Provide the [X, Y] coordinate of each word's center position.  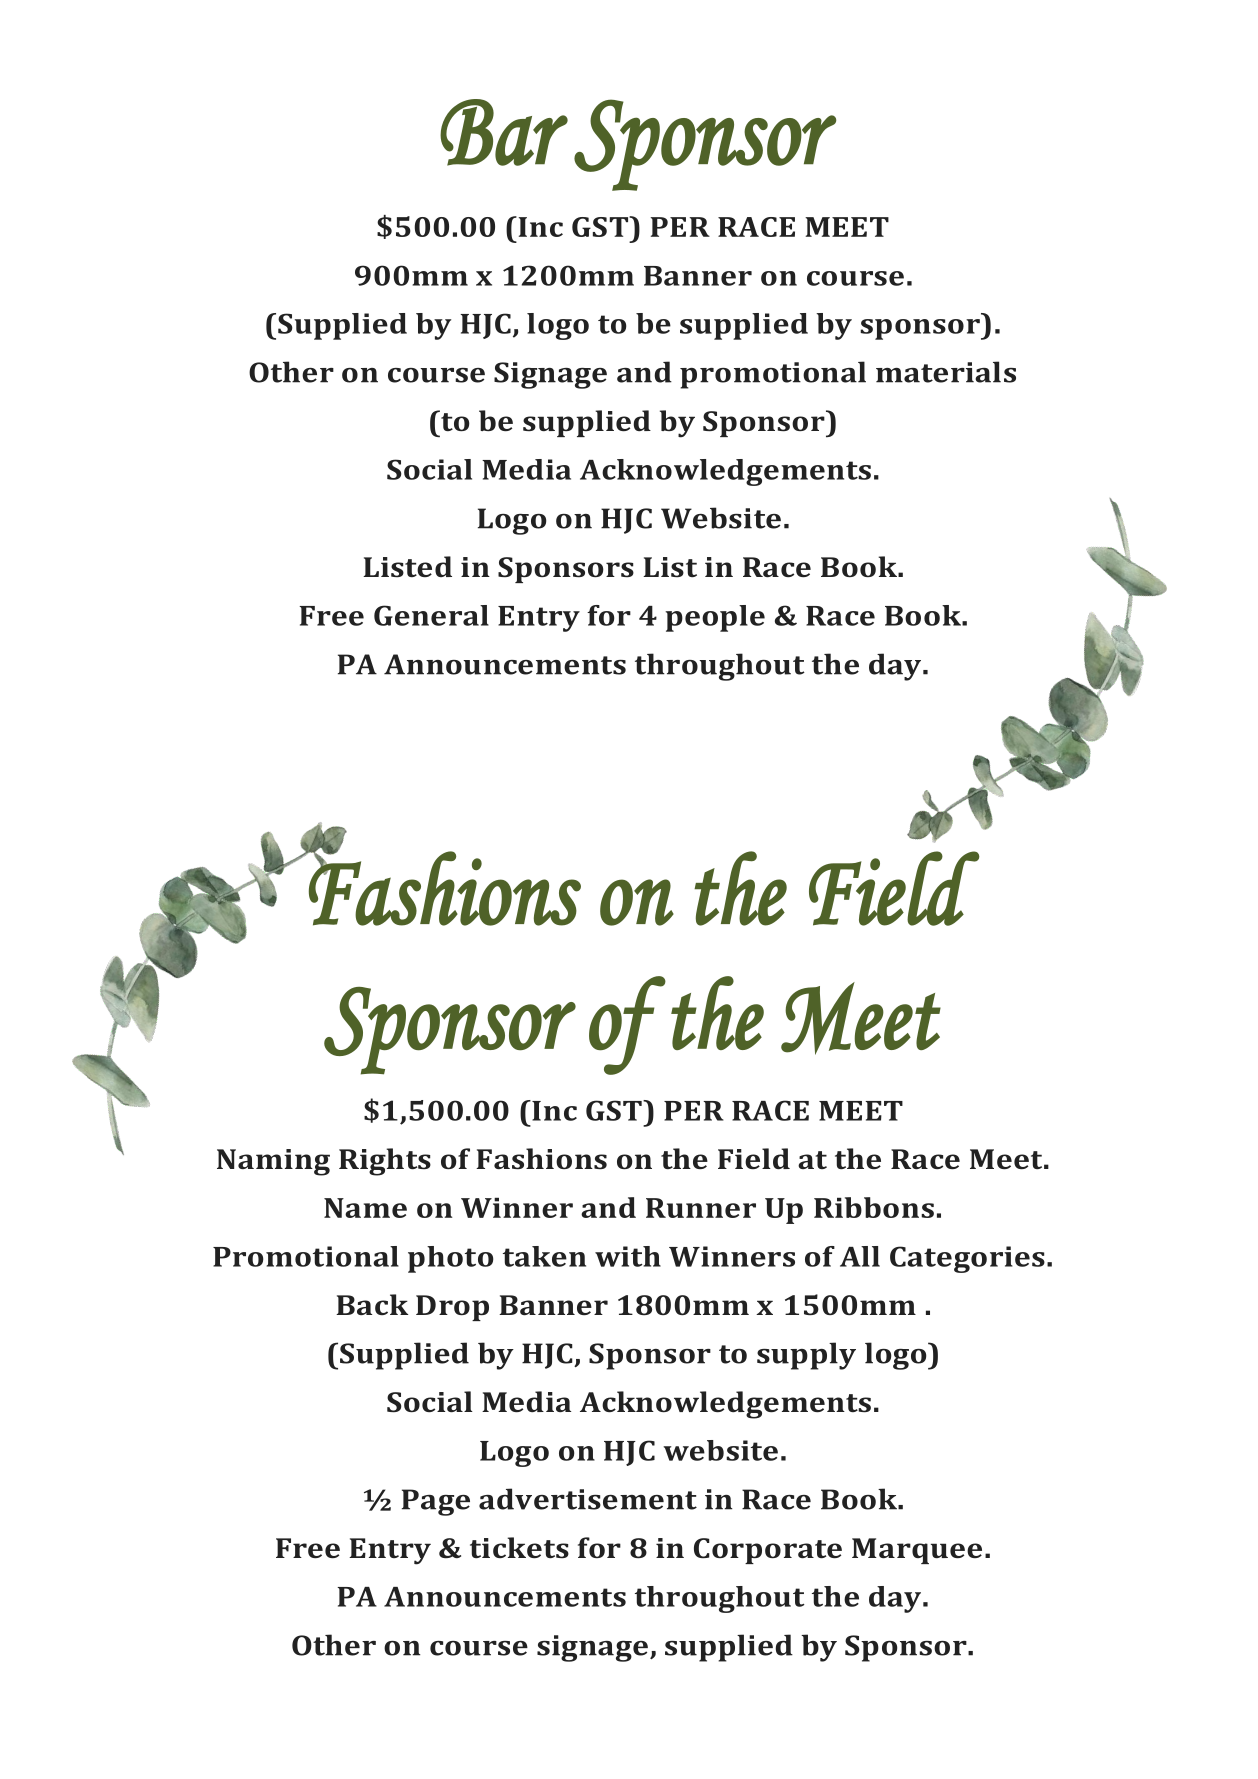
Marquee [917, 1551]
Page [436, 1502]
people [715, 618]
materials [946, 372]
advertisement [588, 1499]
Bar [504, 132]
